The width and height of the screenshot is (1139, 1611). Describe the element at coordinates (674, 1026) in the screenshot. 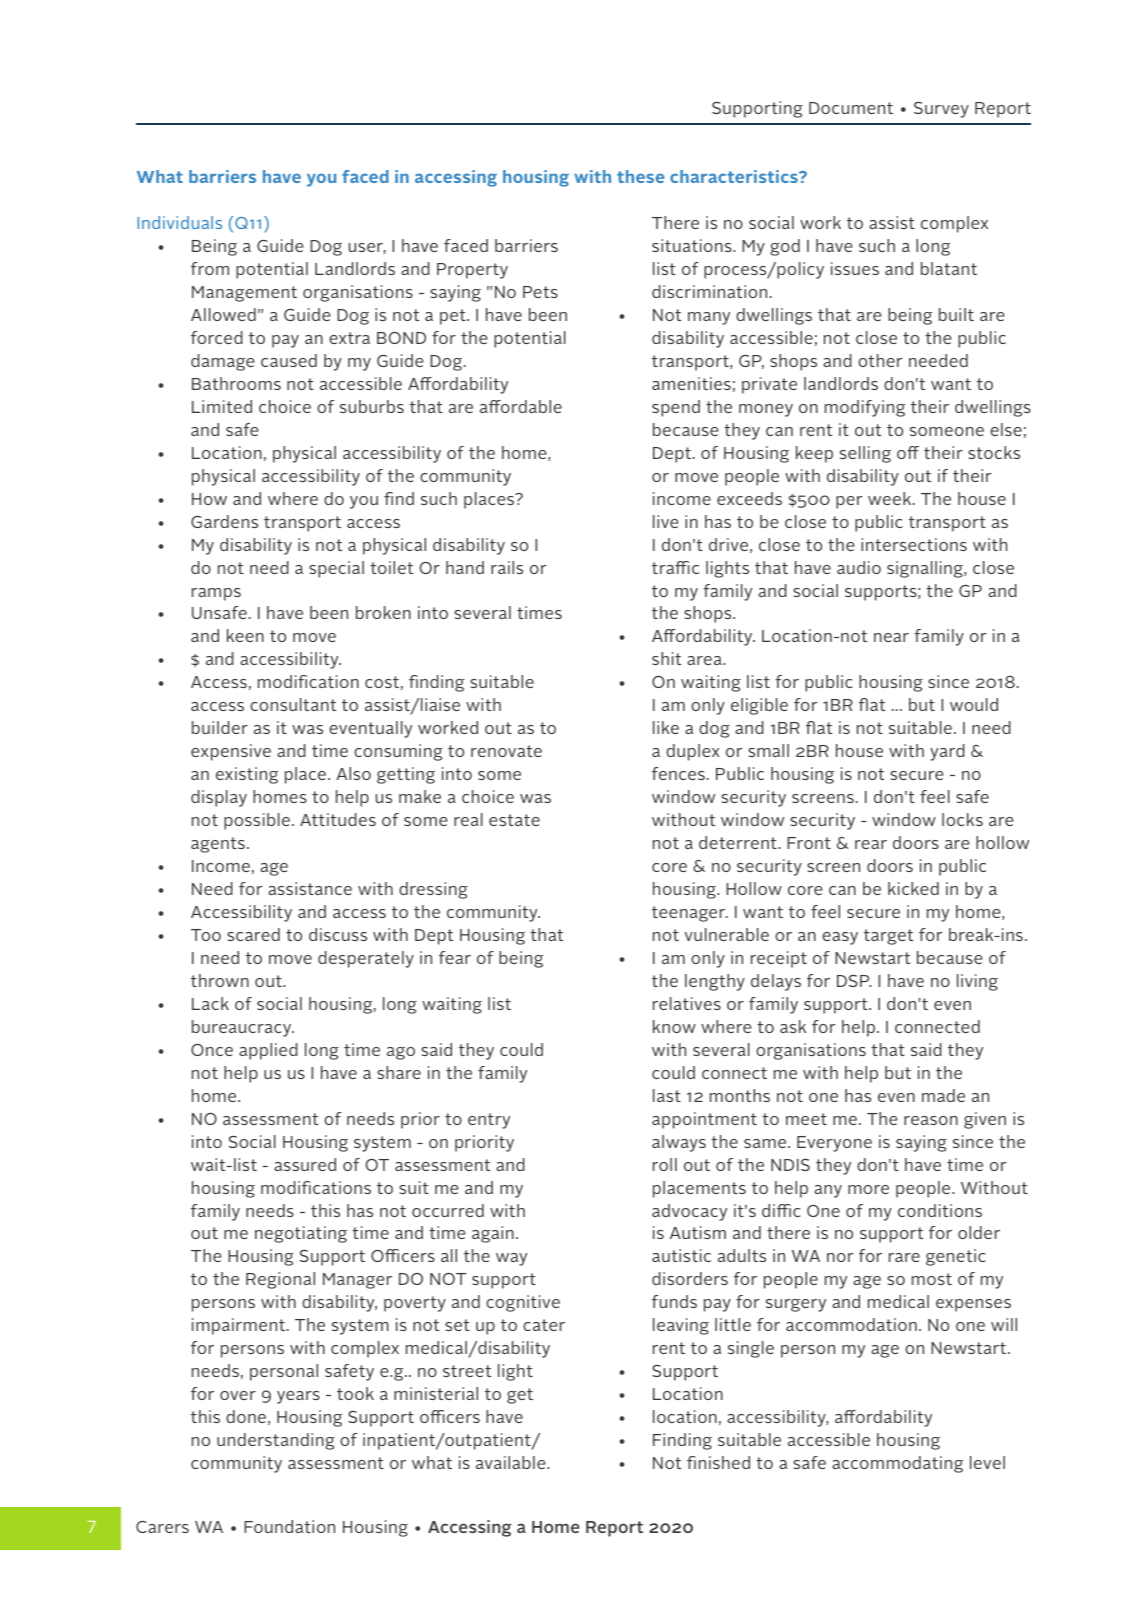

I see `know` at that location.
